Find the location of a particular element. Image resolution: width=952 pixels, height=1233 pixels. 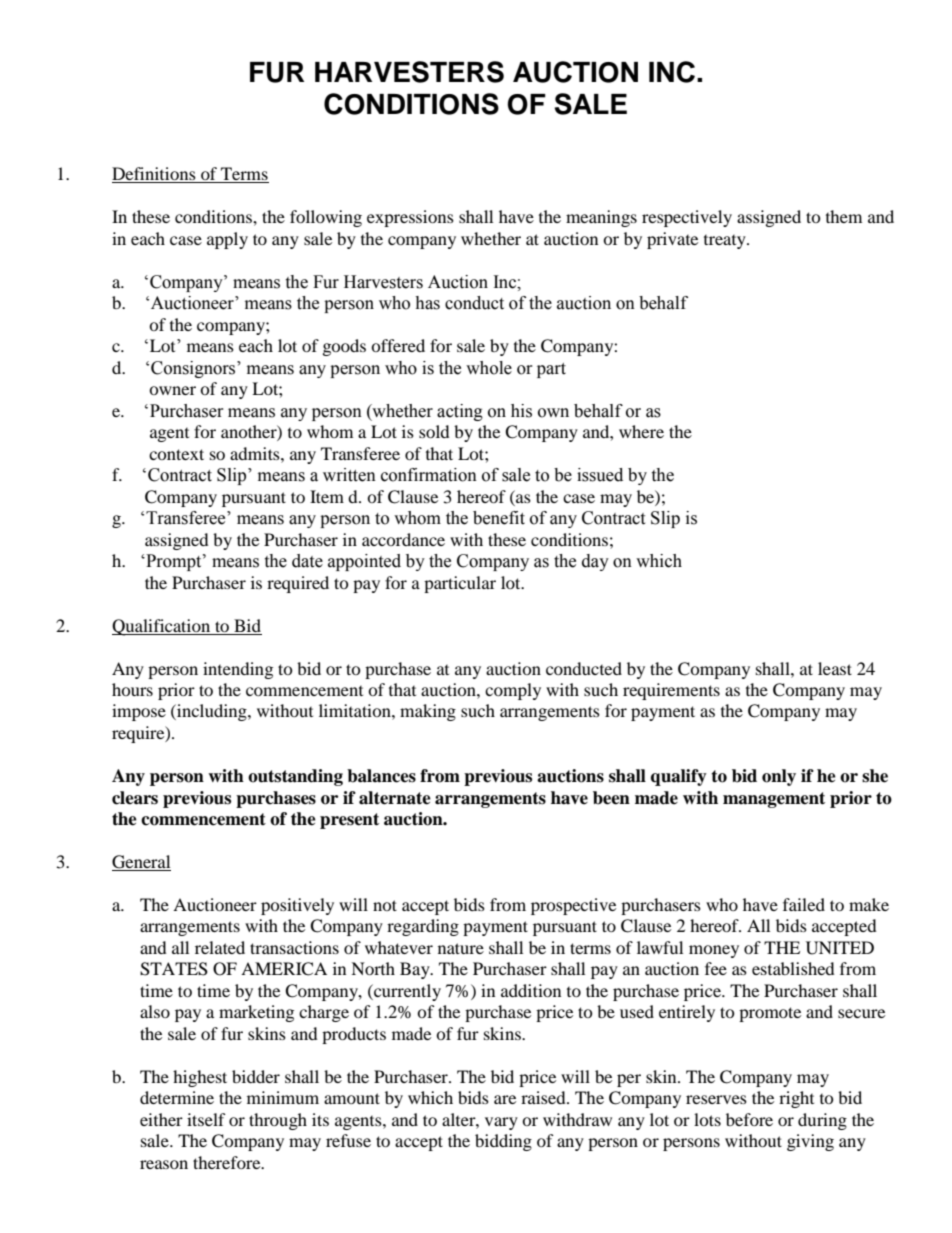

apply is located at coordinates (227, 240).
